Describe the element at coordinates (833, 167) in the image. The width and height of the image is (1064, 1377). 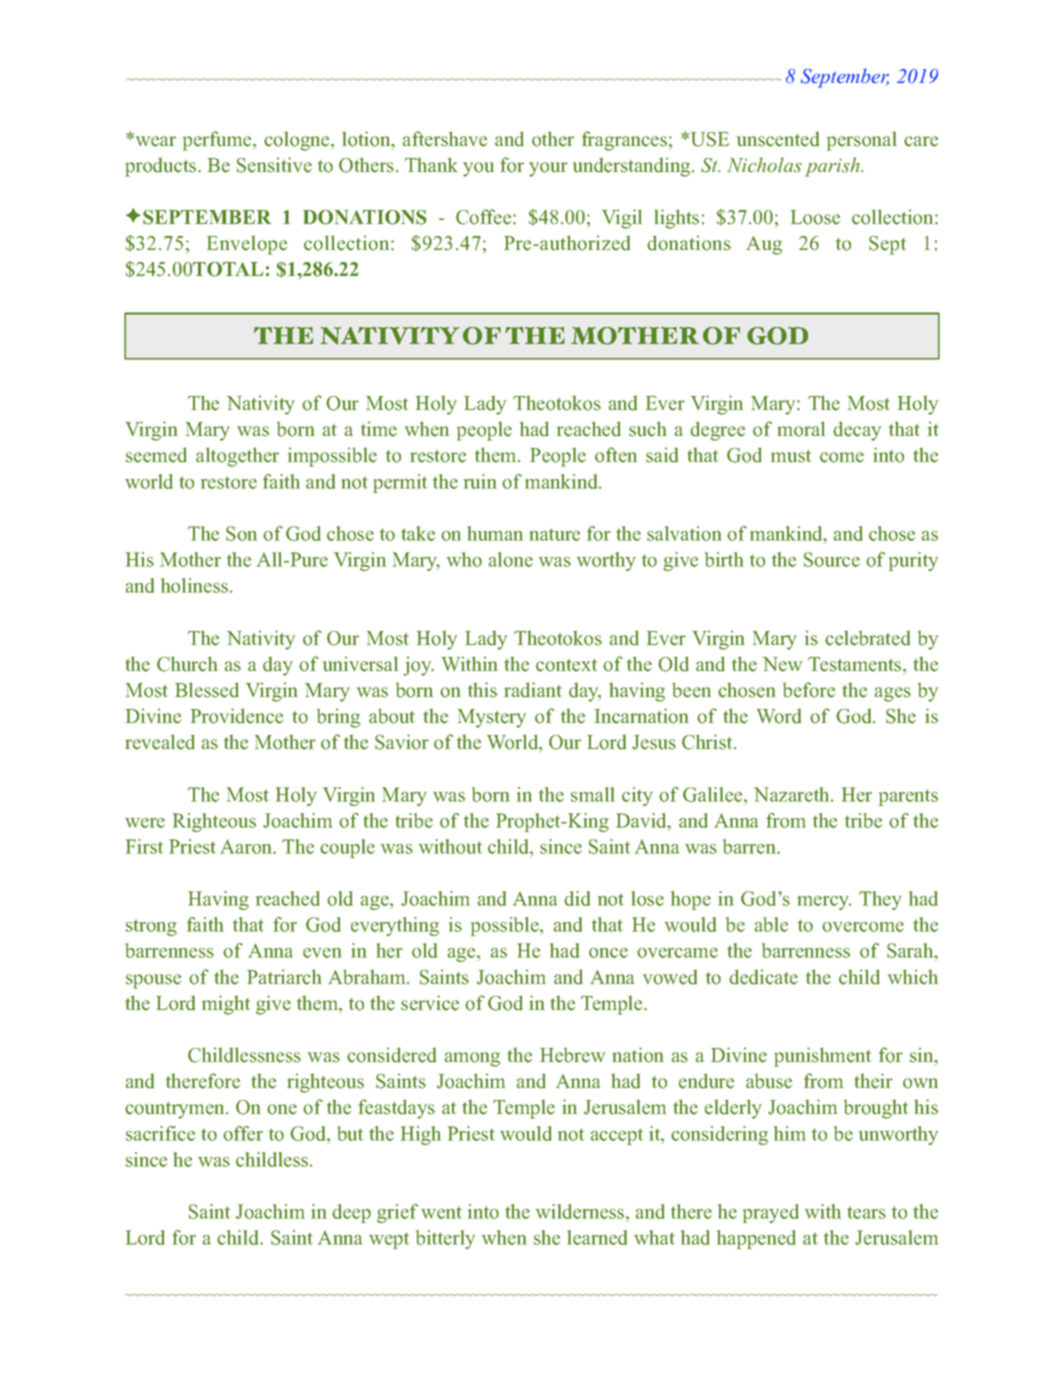
I see `parish` at that location.
